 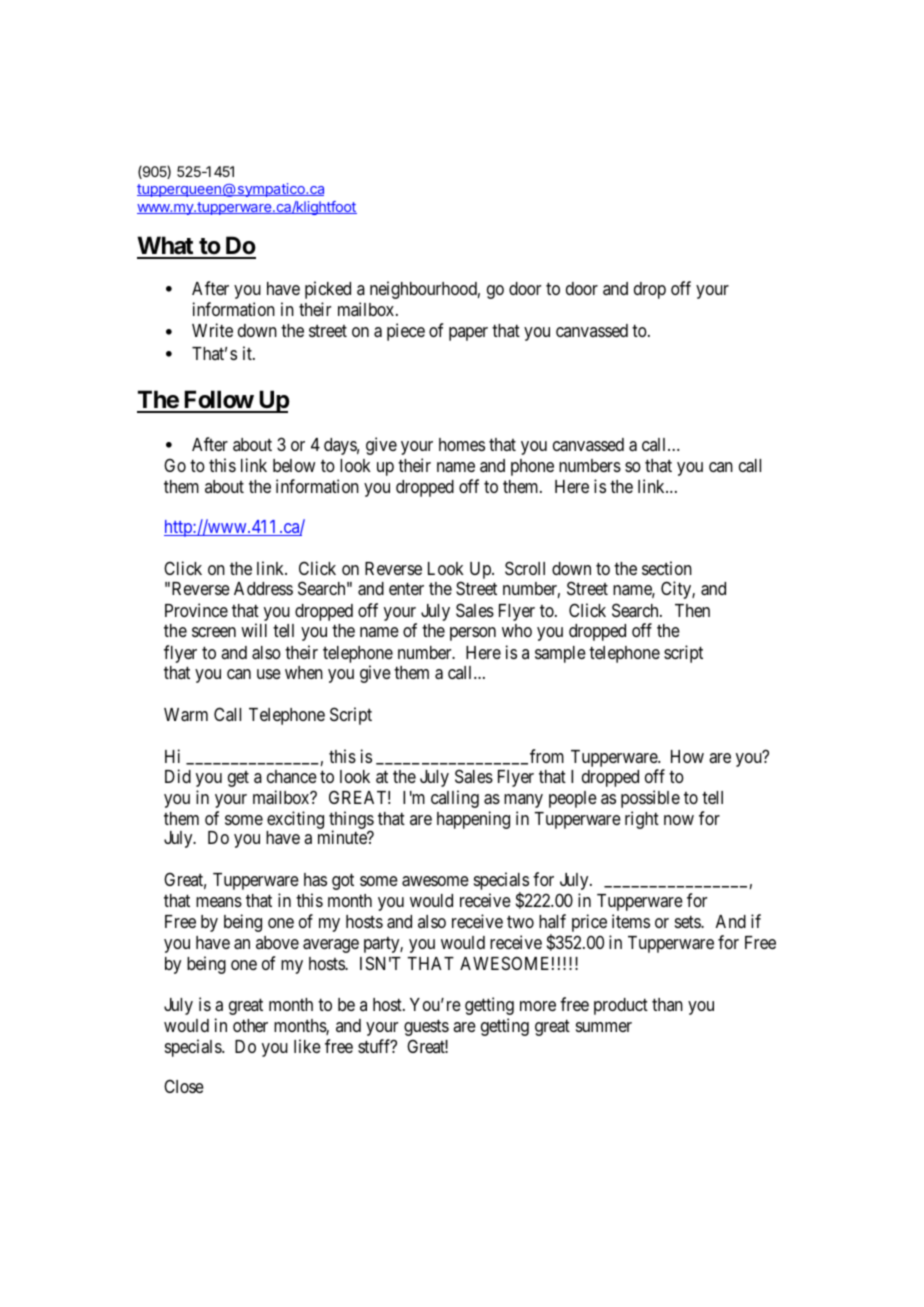 What do you see at coordinates (294, 465) in the image?
I see `below` at bounding box center [294, 465].
